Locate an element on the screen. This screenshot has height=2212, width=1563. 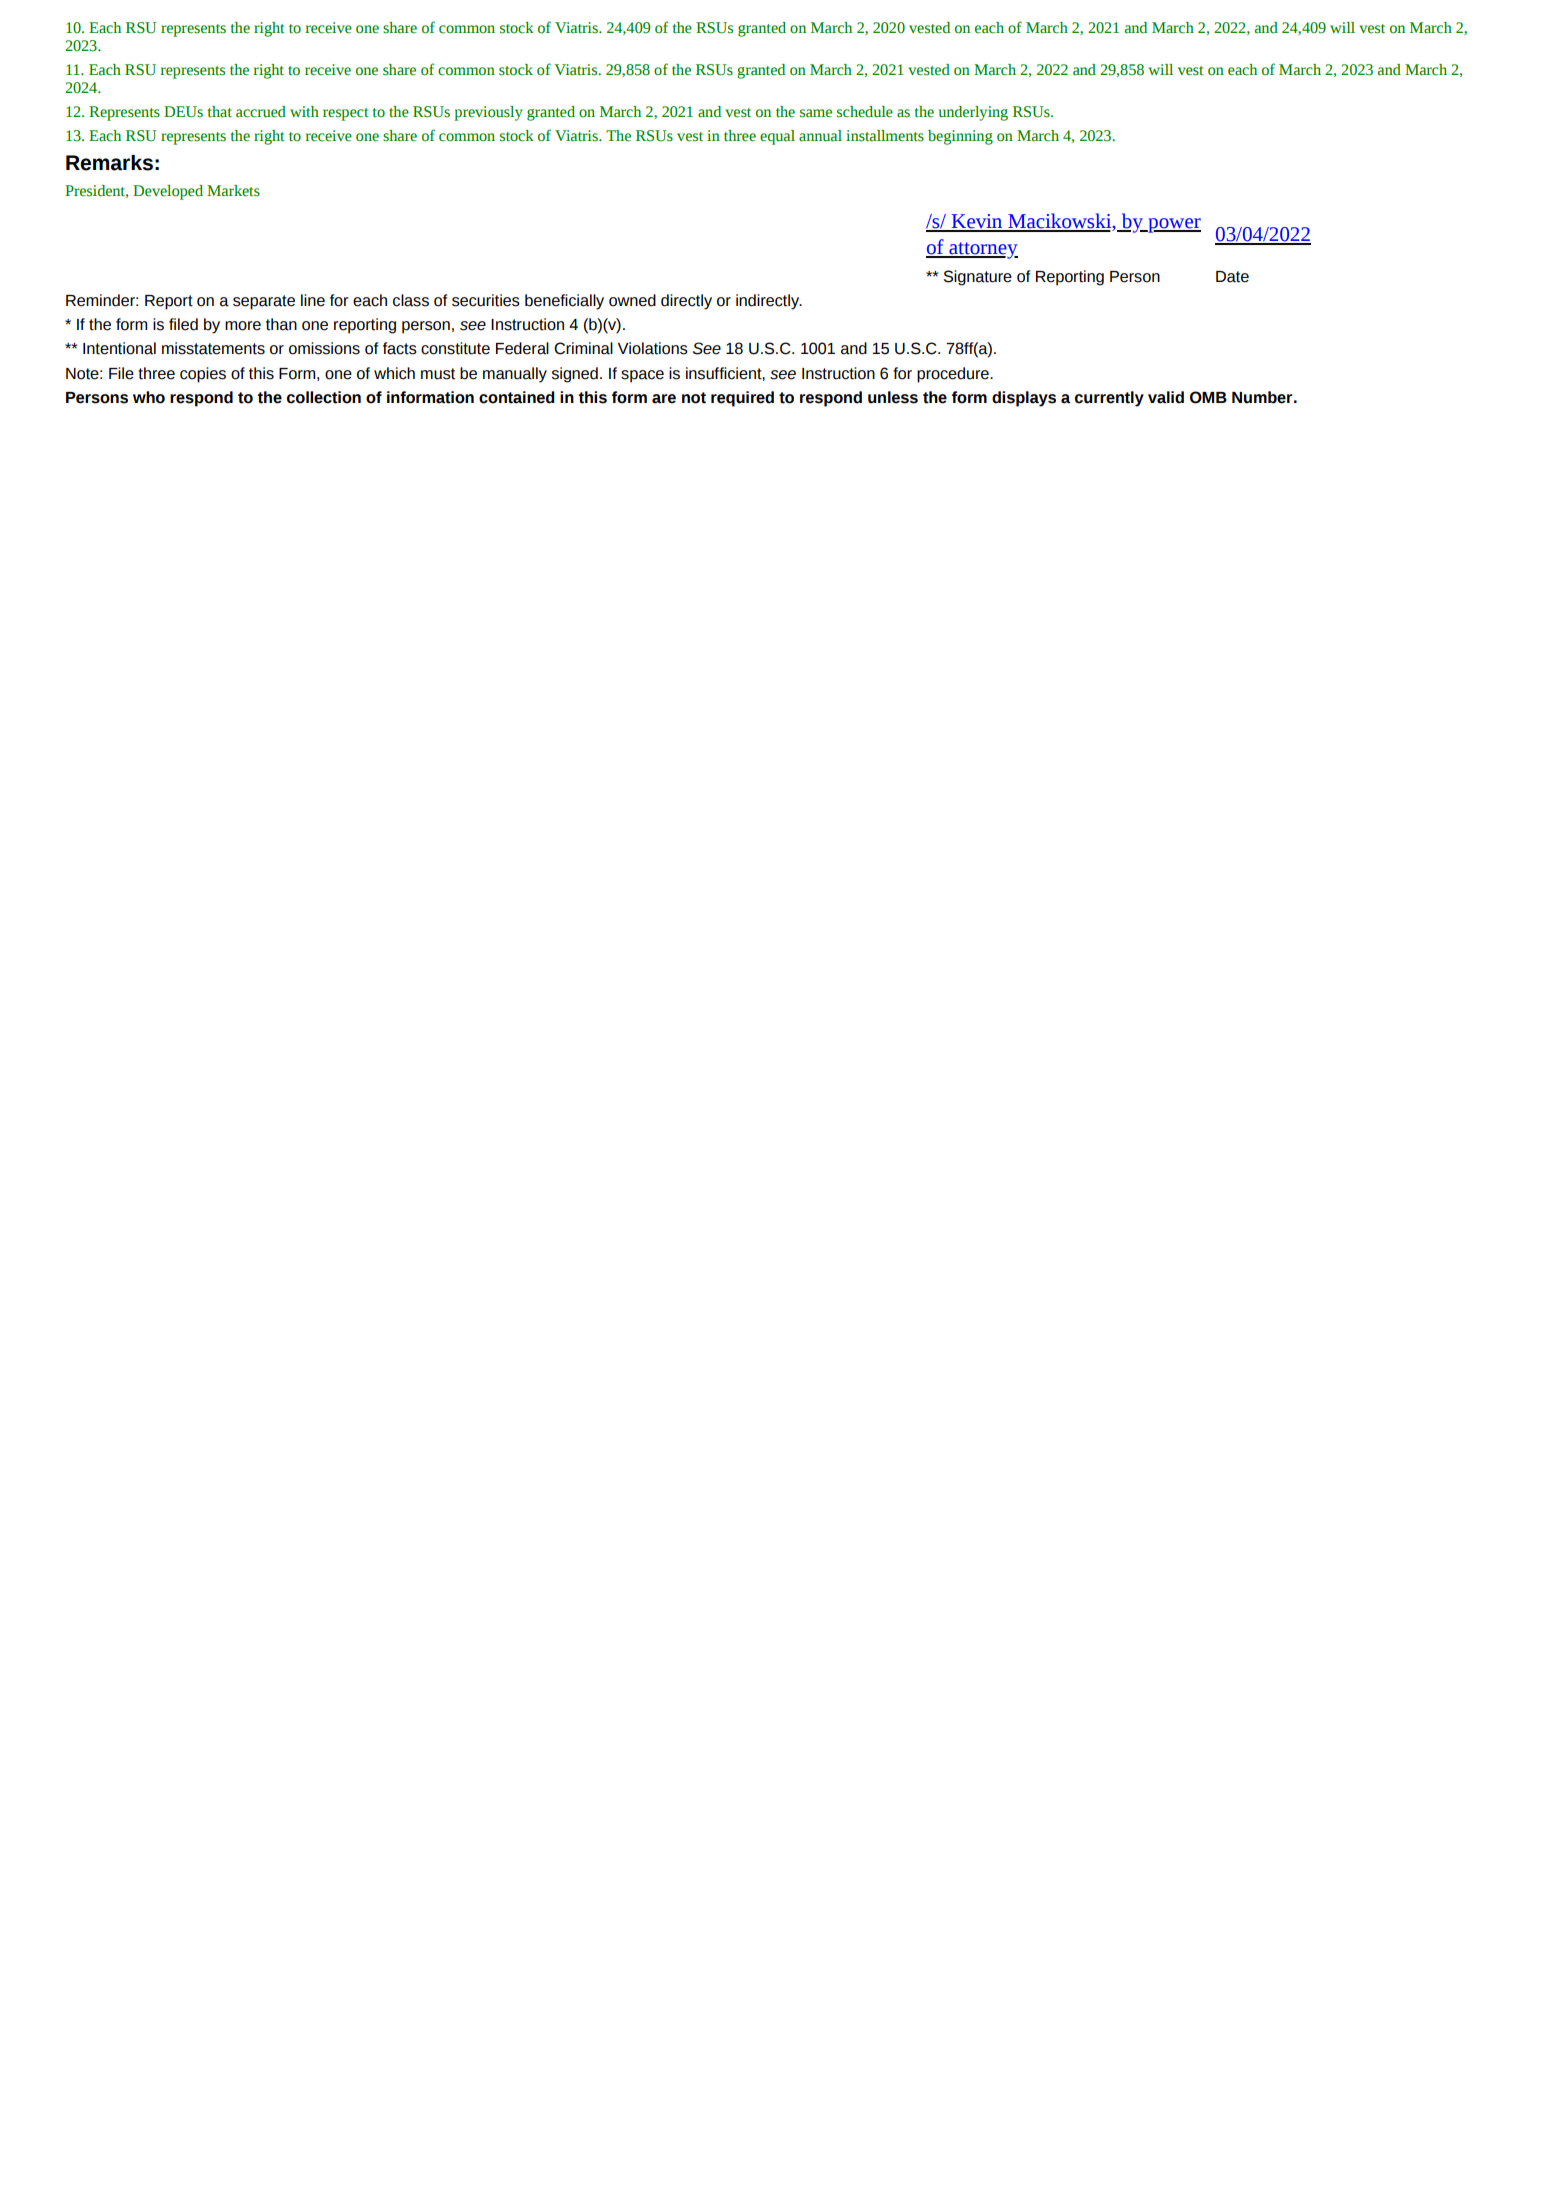
owned is located at coordinates (632, 300).
